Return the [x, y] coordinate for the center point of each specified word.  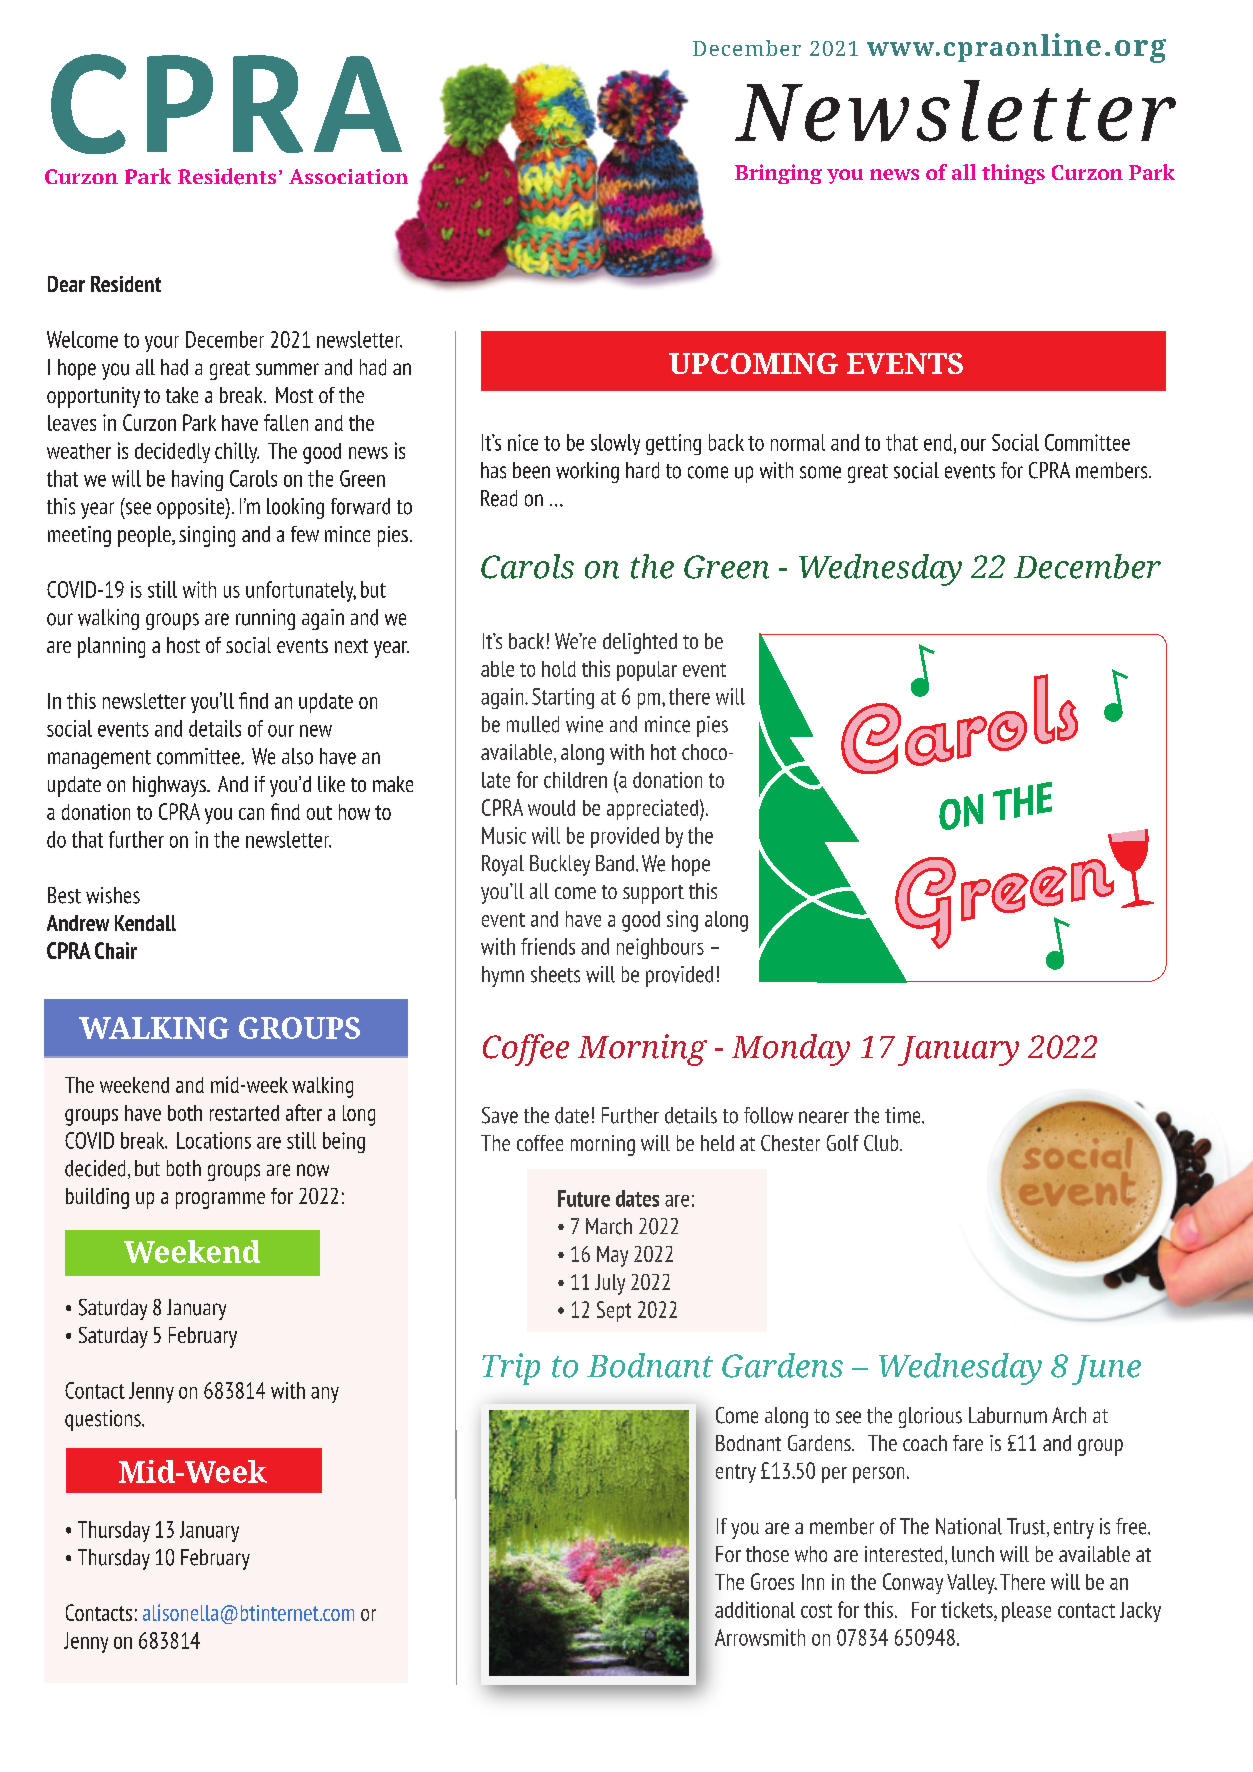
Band [615, 863]
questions [104, 1420]
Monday [791, 1050]
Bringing [778, 174]
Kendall [145, 923]
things [1013, 174]
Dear [66, 284]
